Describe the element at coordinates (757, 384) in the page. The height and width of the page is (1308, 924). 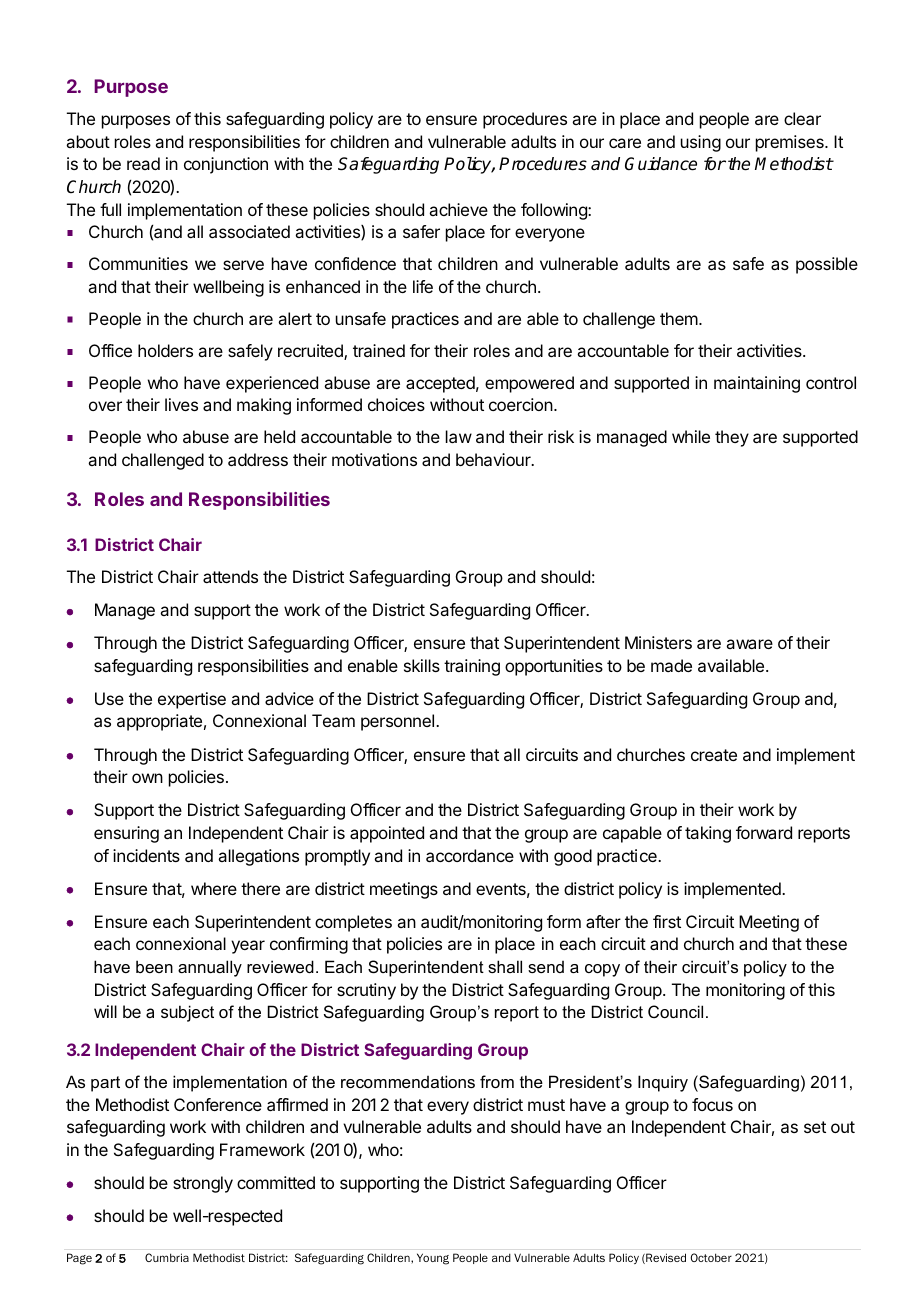
I see `maintaining` at that location.
